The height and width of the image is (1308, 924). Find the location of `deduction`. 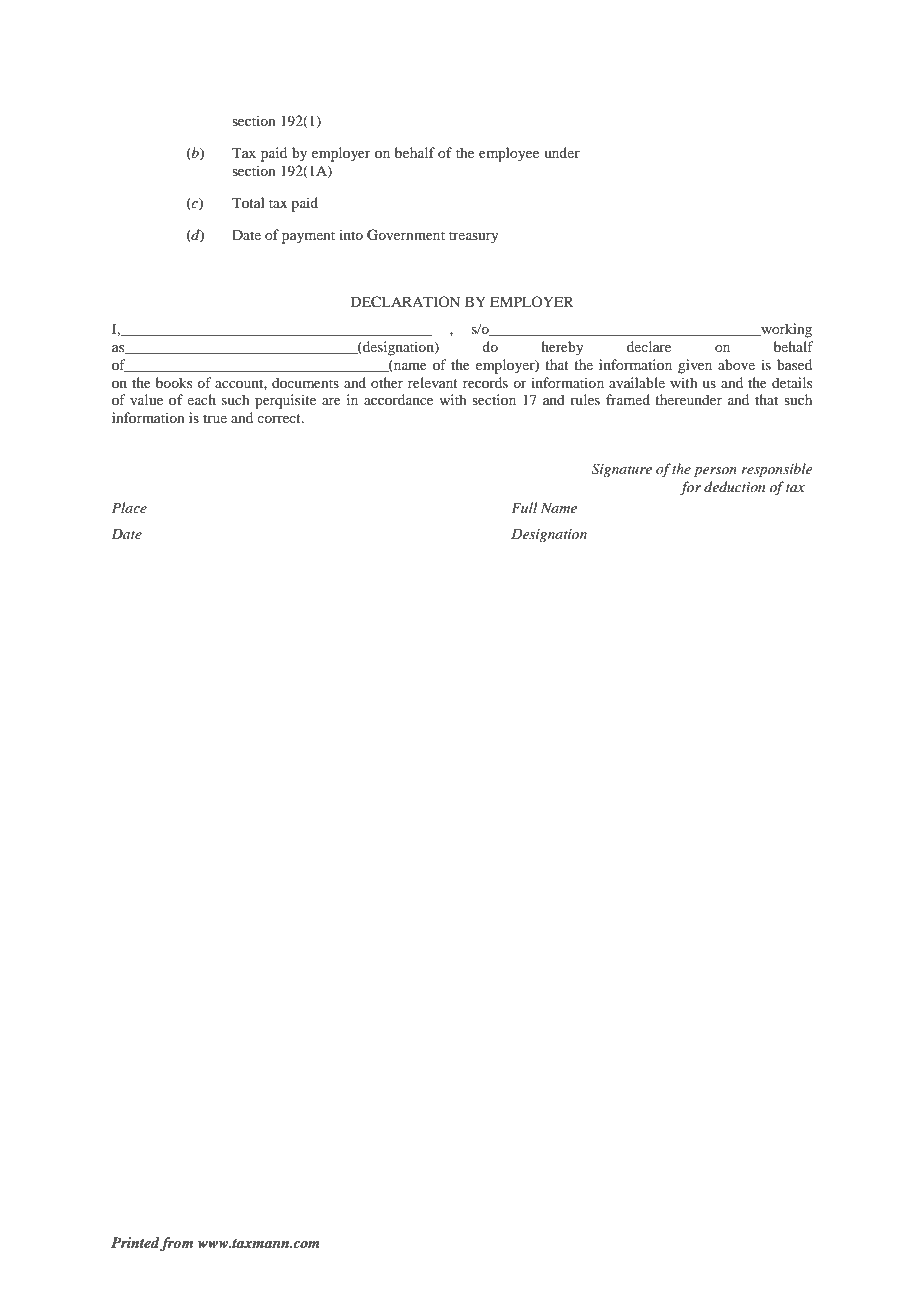

deduction is located at coordinates (734, 486).
